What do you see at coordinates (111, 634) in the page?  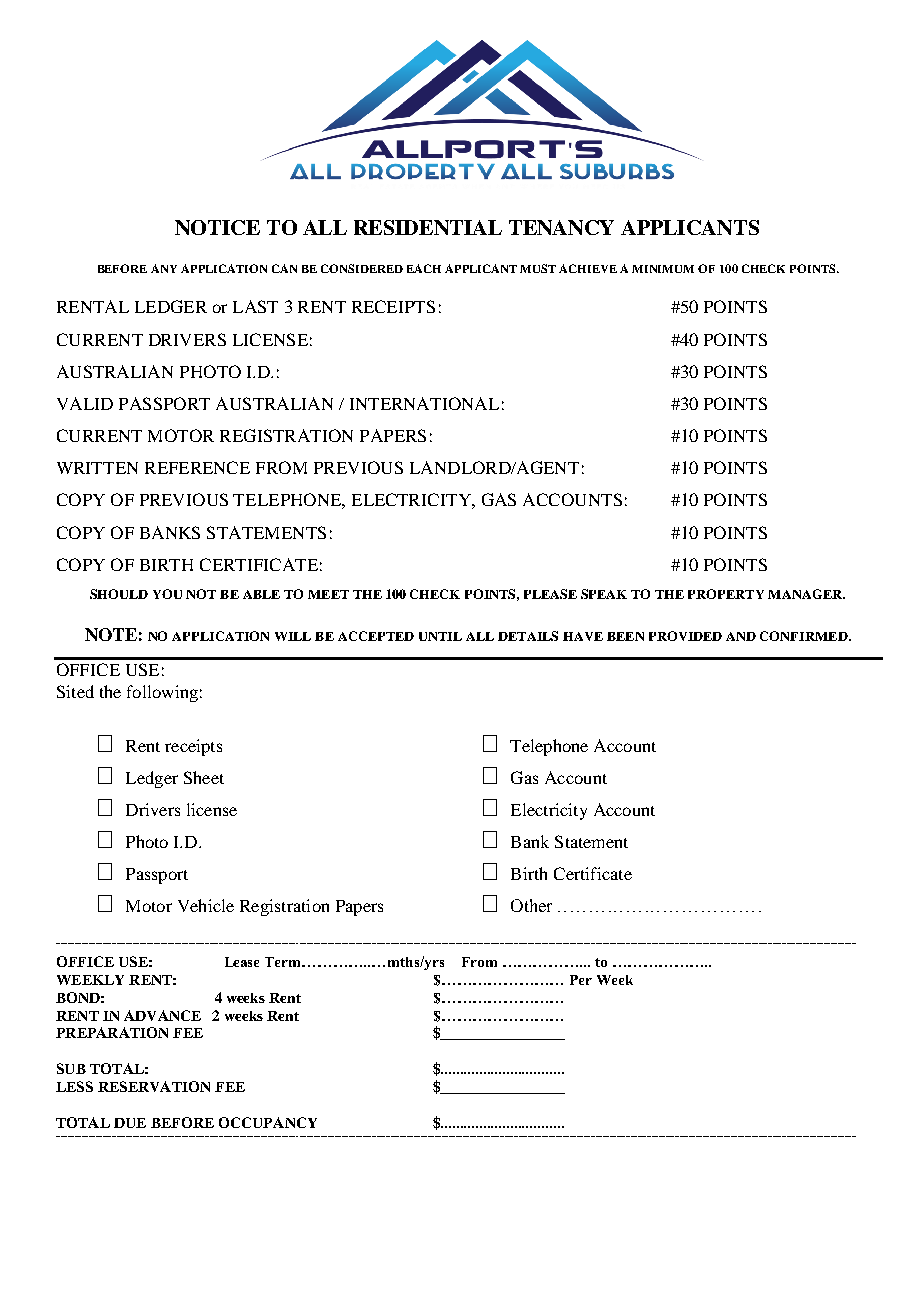 I see `NOTE` at bounding box center [111, 634].
